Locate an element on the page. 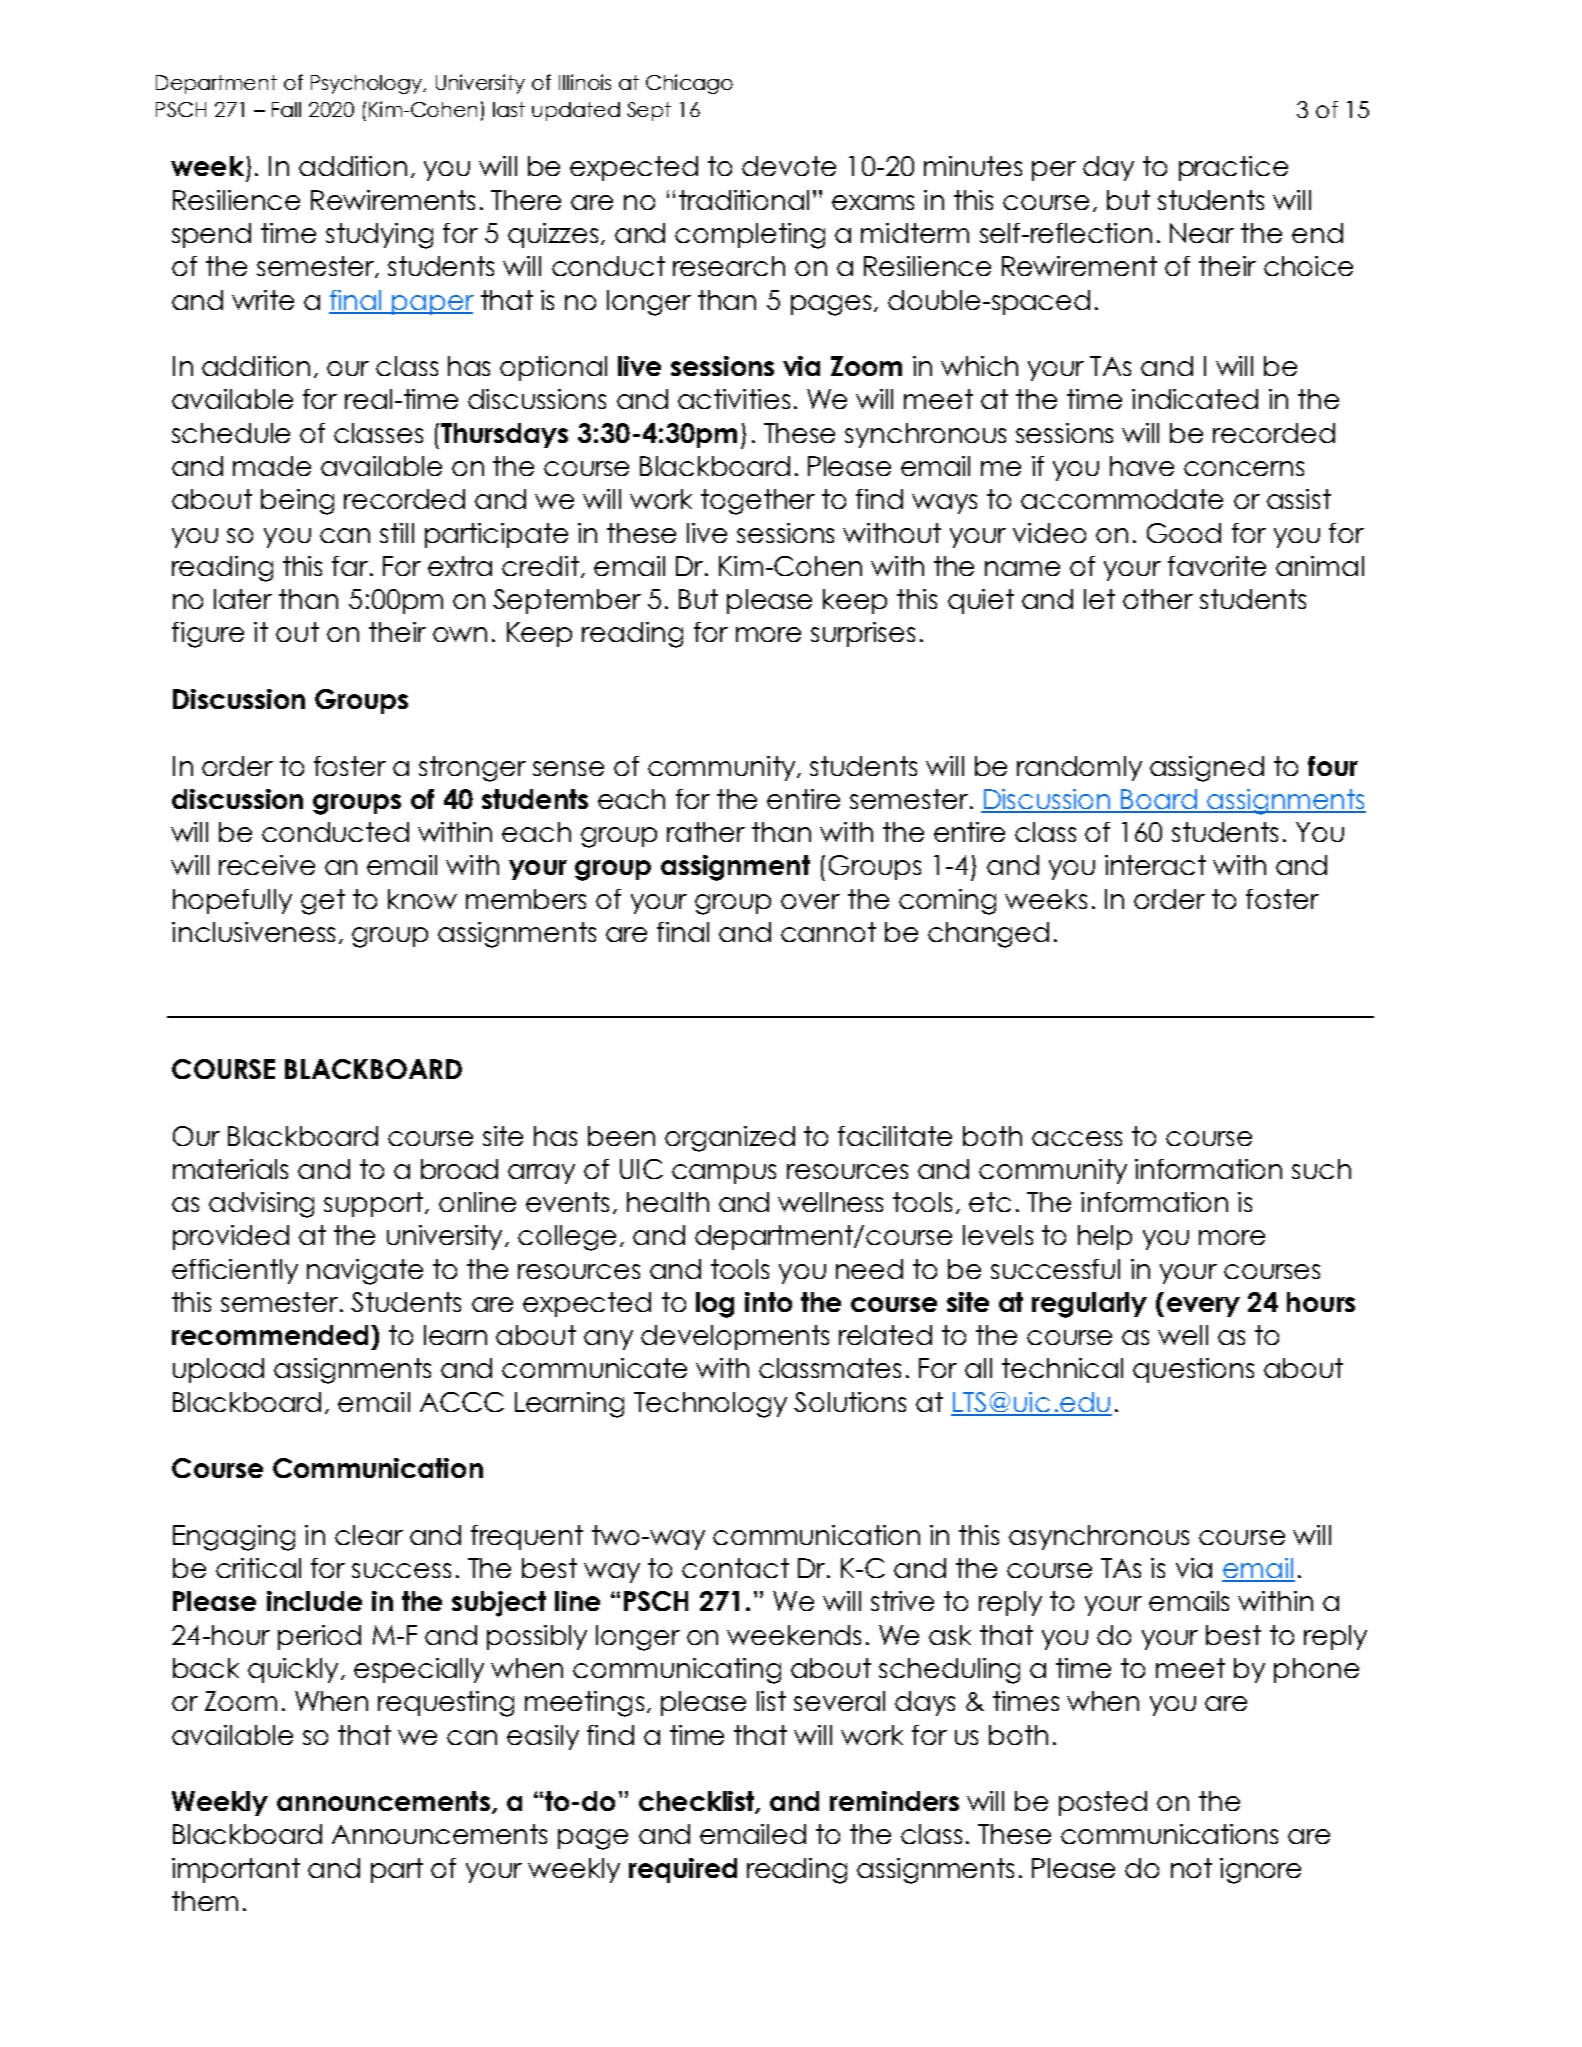 Image resolution: width=1582 pixels, height=2047 pixels. ignore is located at coordinates (1260, 1871).
